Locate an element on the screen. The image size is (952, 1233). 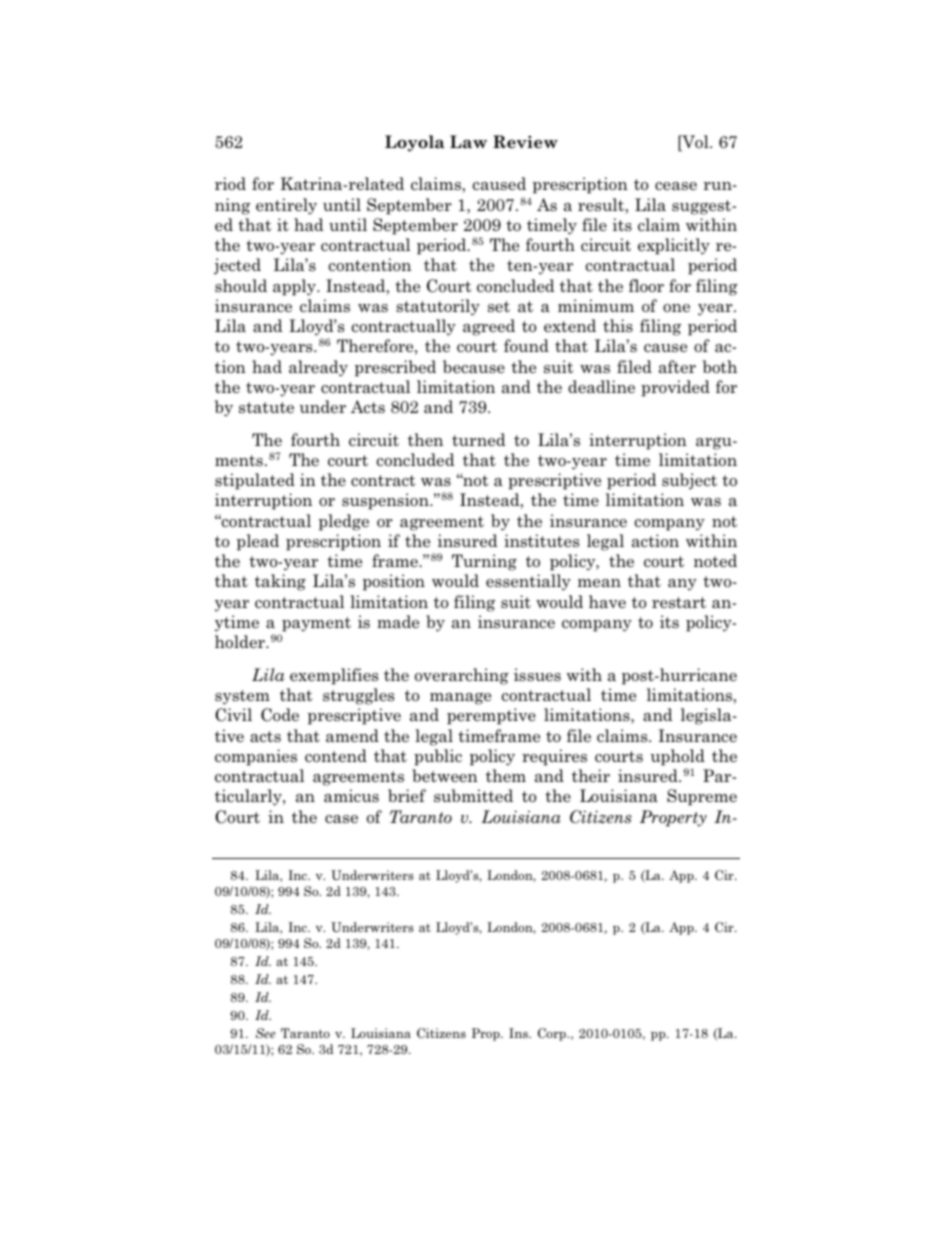
subject is located at coordinates (689, 481).
